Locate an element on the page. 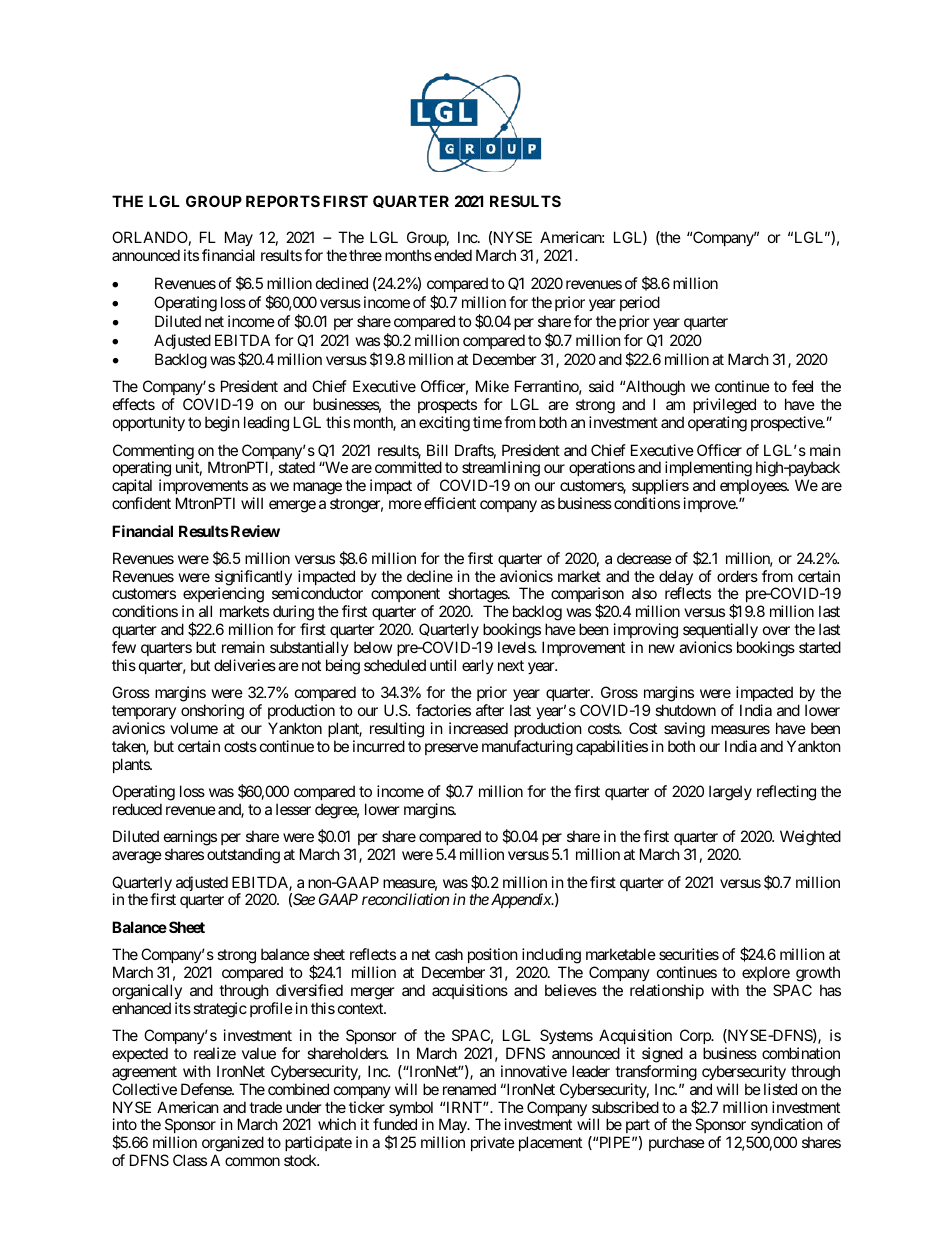  efficient is located at coordinates (450, 503).
